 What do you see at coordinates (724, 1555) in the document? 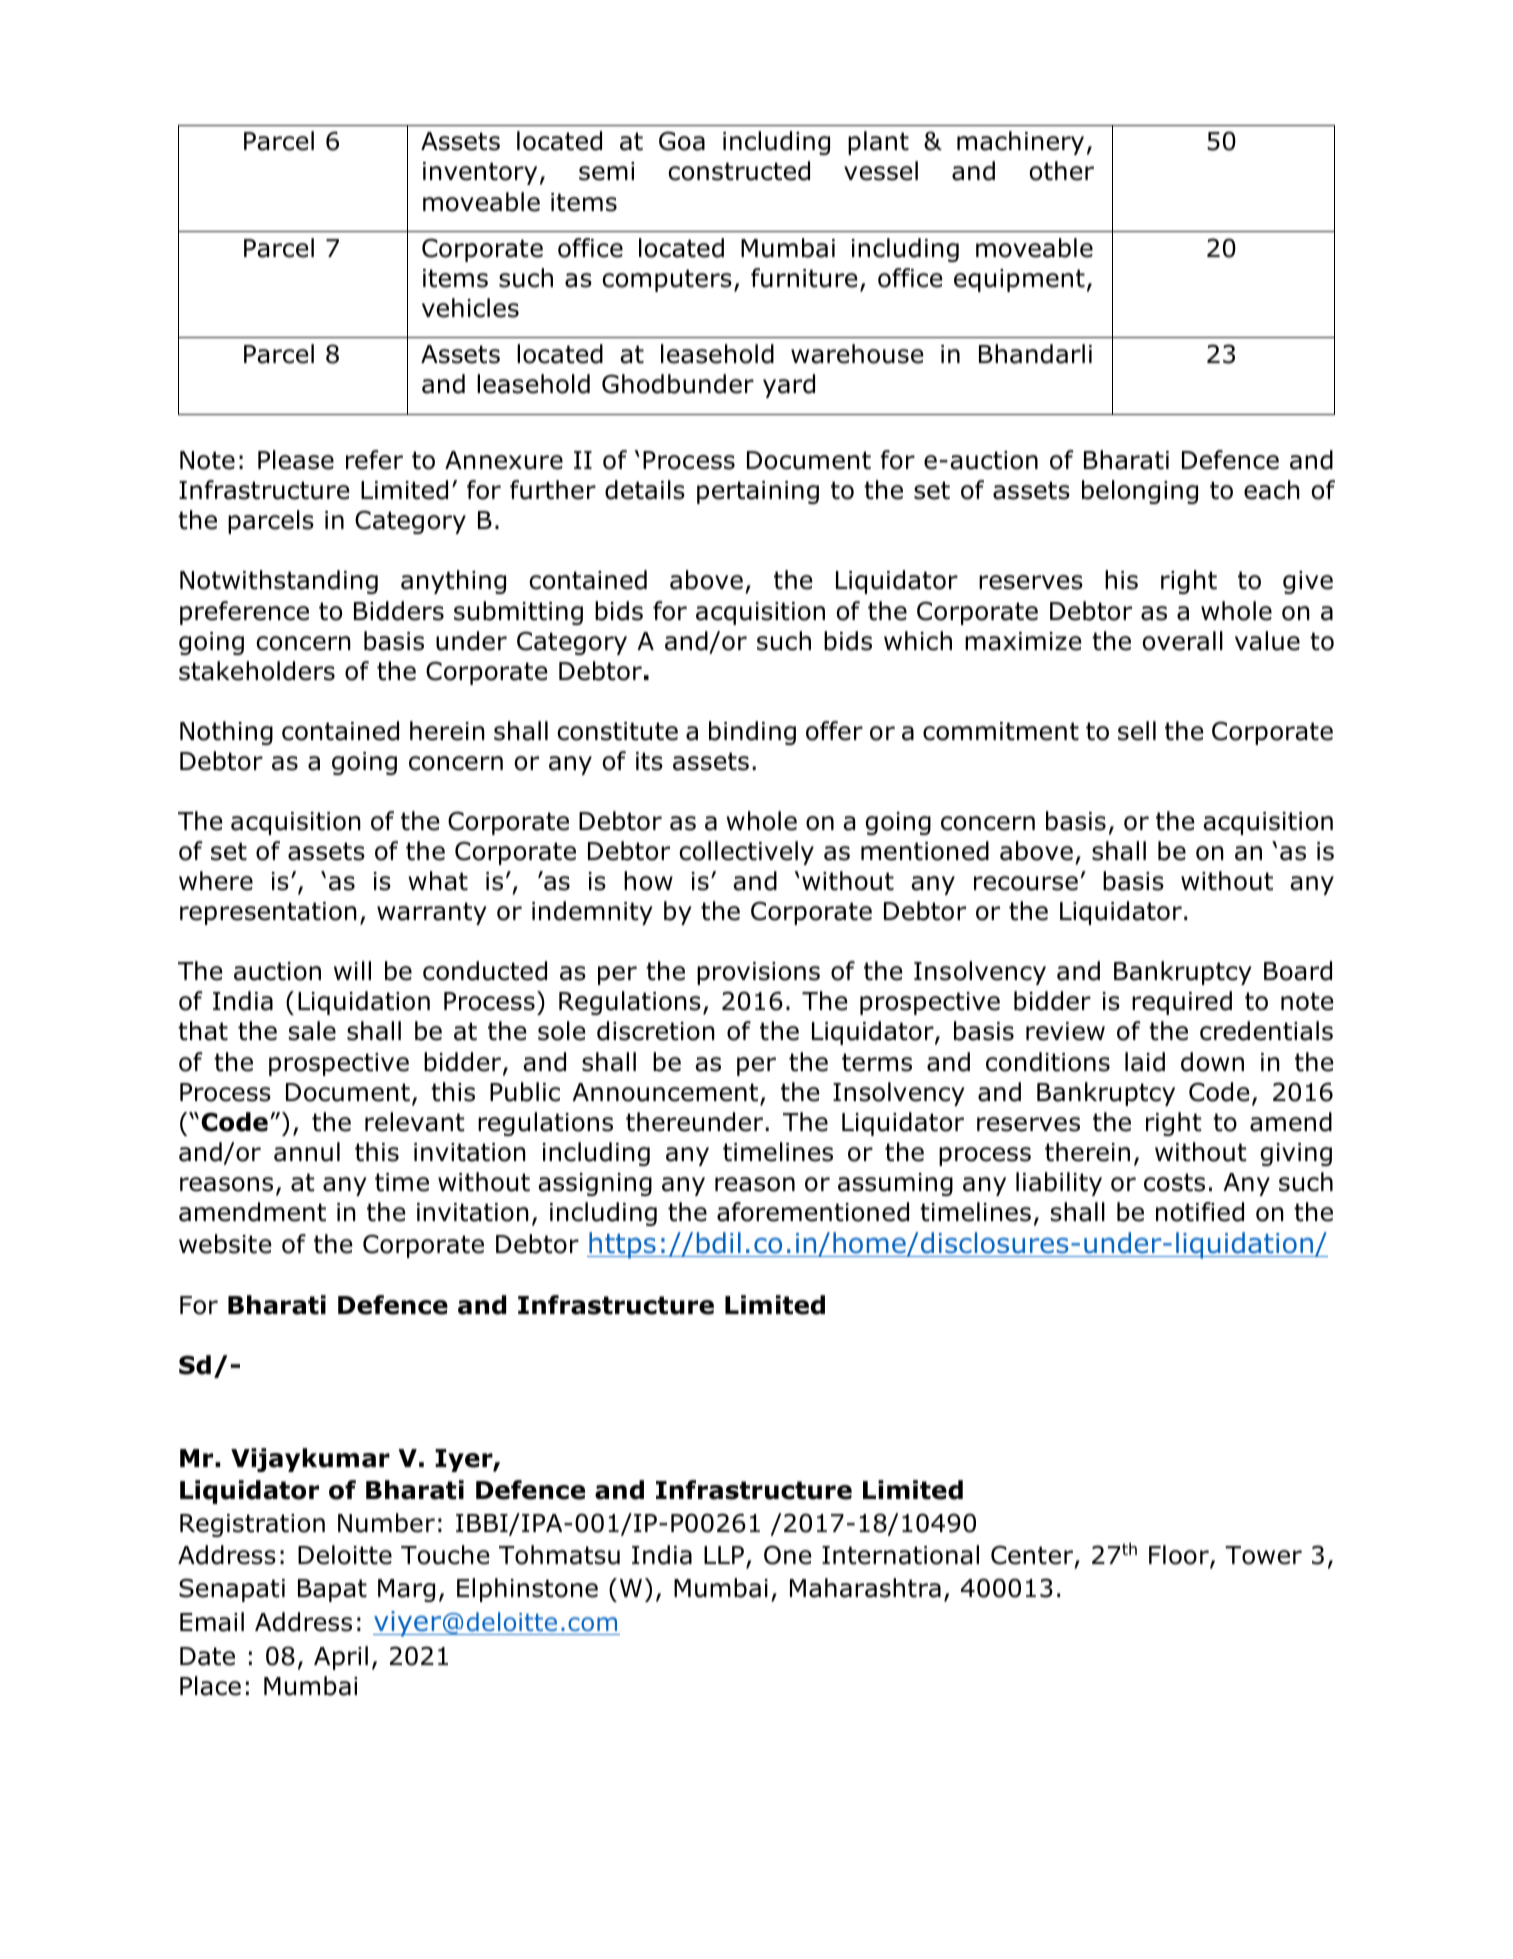
I see `LLP` at bounding box center [724, 1555].
